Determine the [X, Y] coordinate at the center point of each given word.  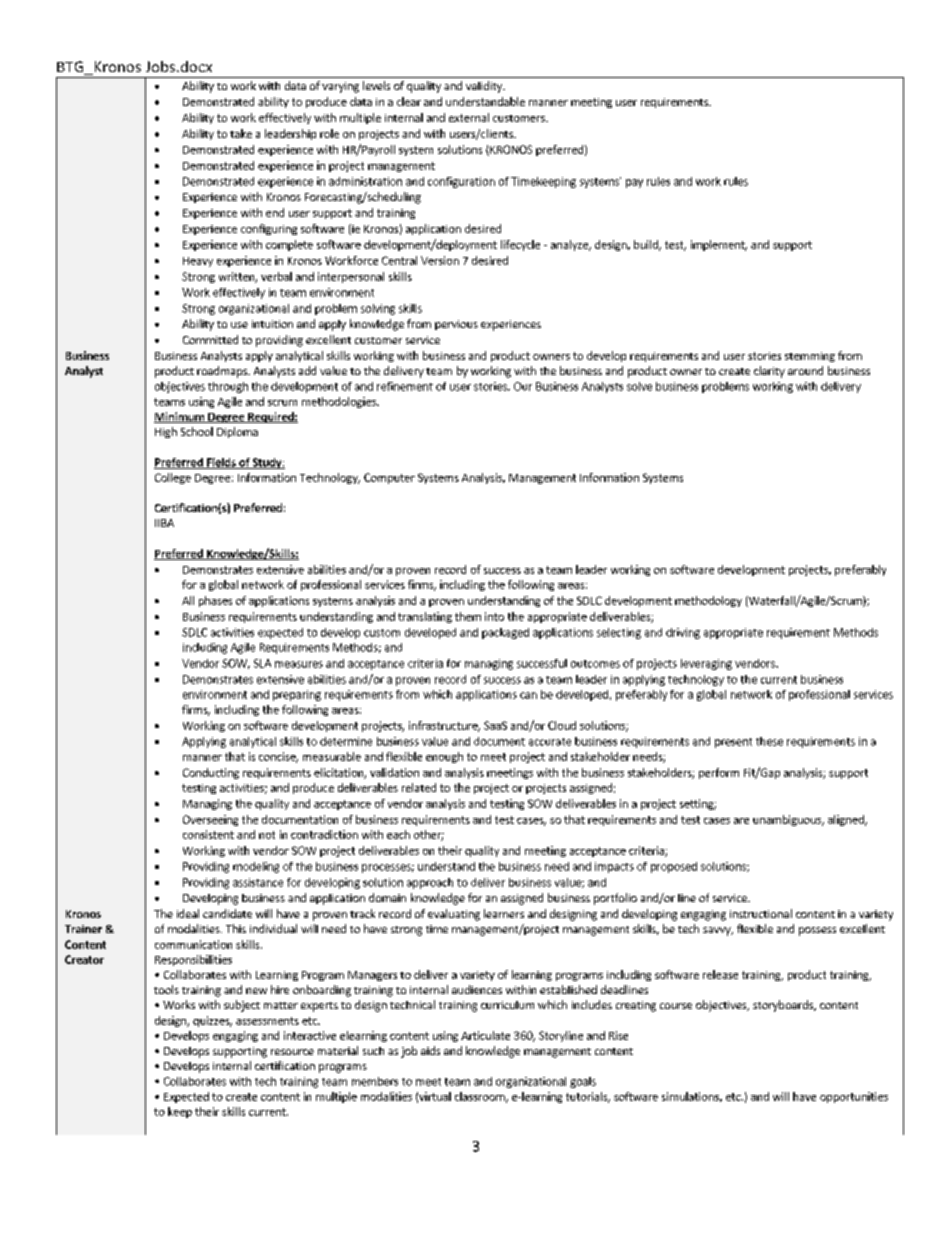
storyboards [784, 1006]
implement [719, 245]
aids [430, 1050]
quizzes [212, 1021]
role [329, 133]
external [469, 117]
